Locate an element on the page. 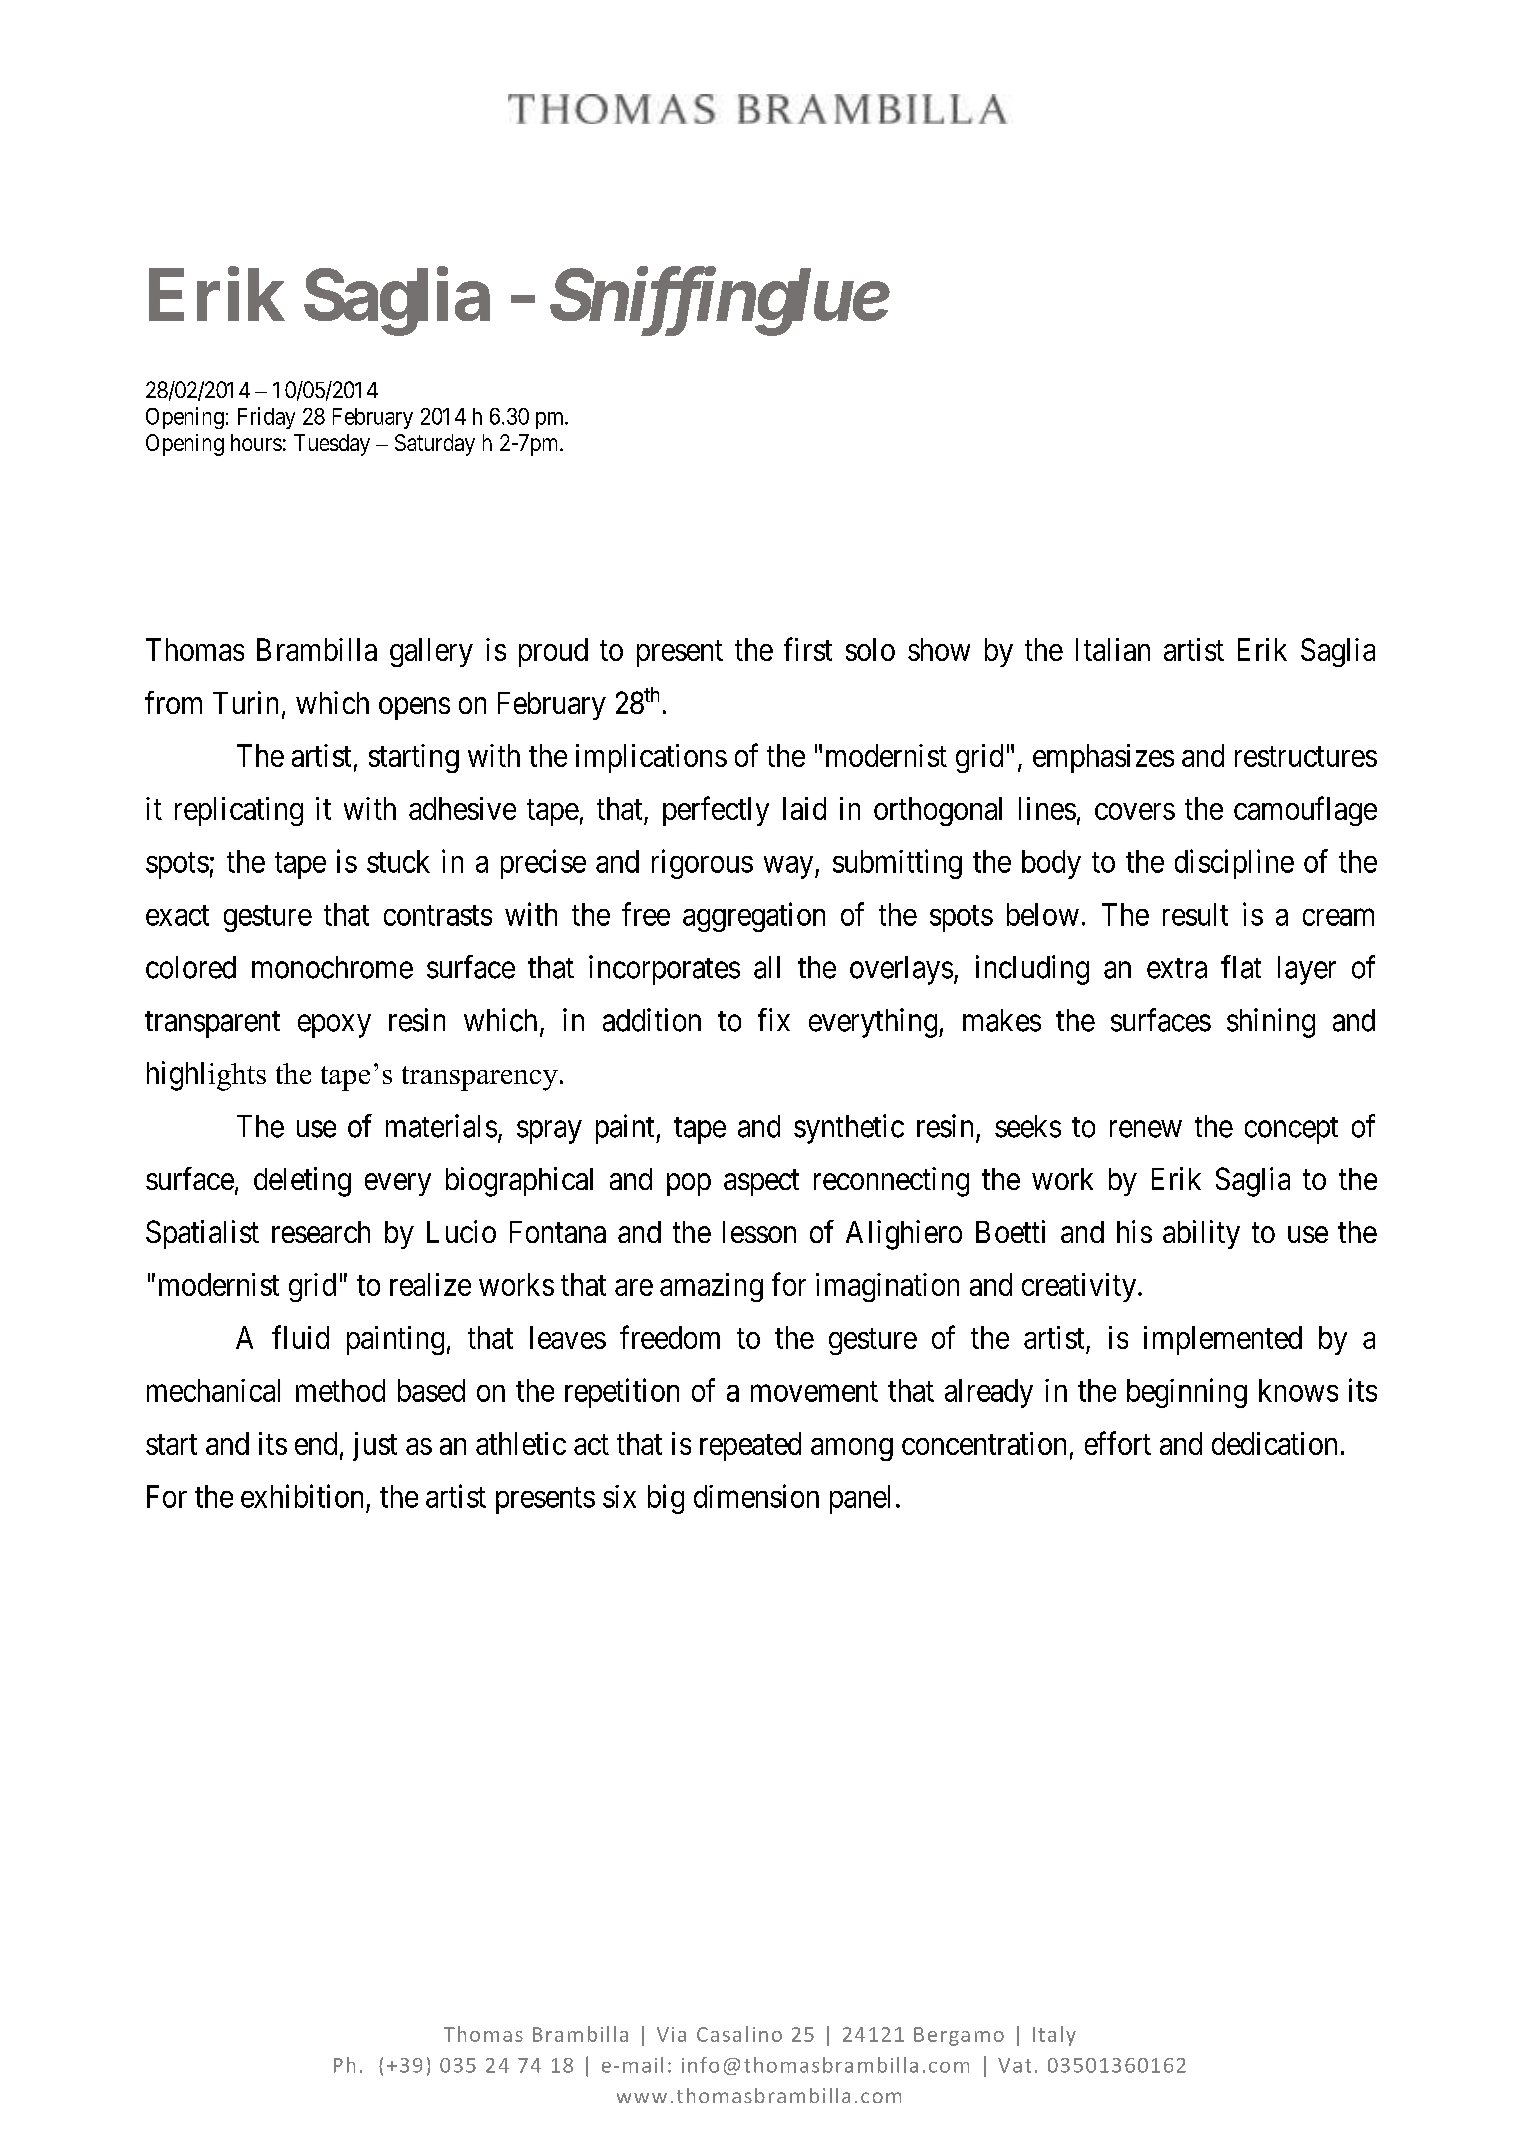  Tuesday is located at coordinates (332, 445).
